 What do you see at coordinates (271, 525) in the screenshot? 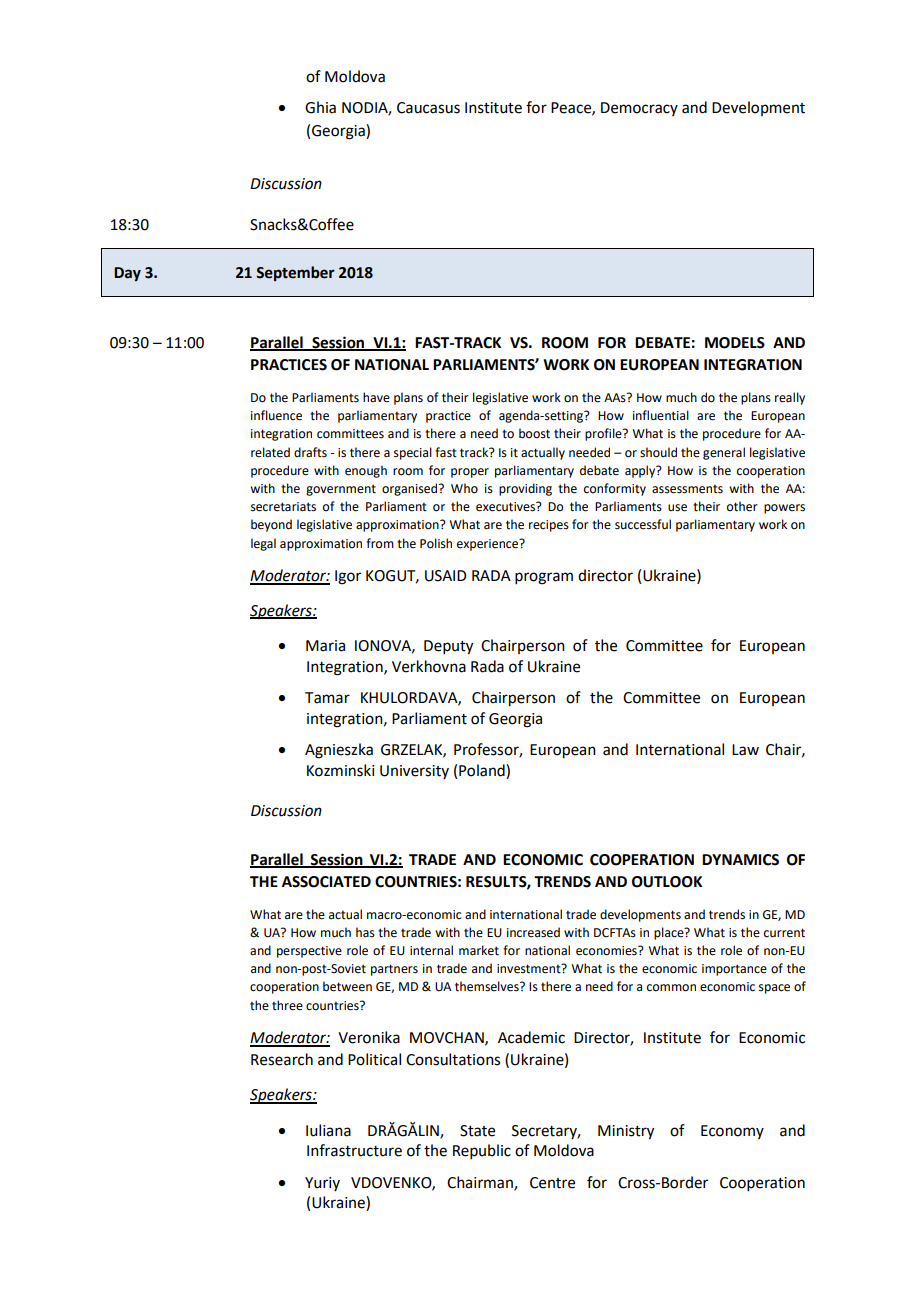
I see `beyond` at bounding box center [271, 525].
